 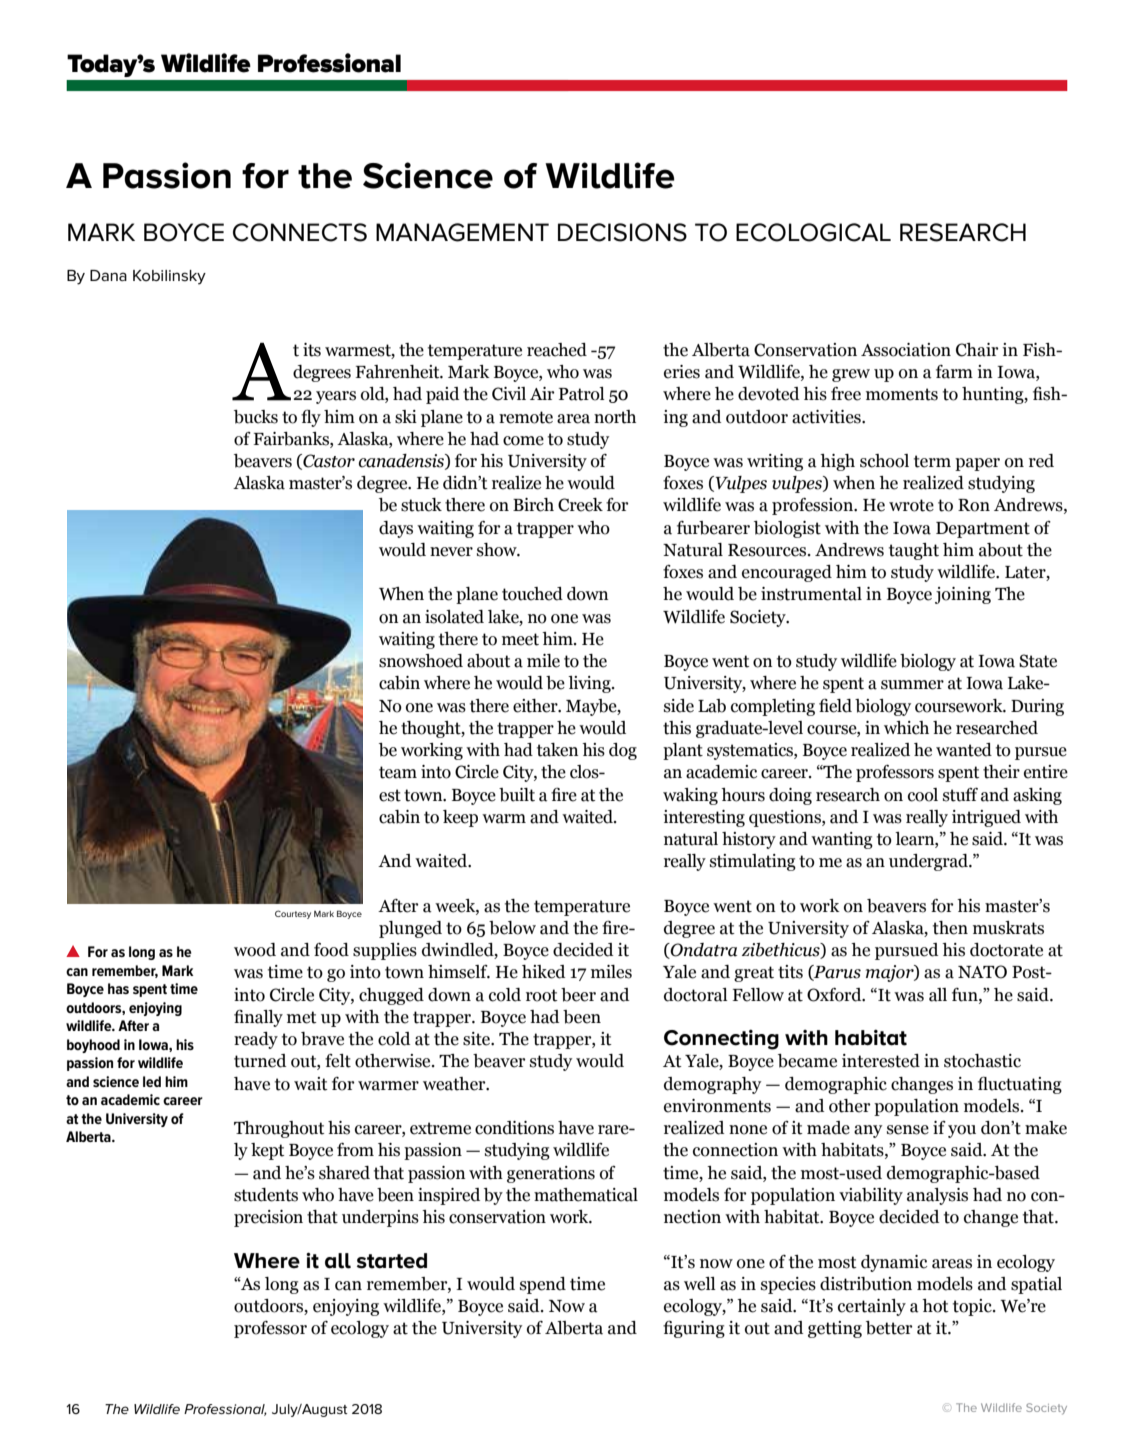 What do you see at coordinates (398, 772) in the screenshot?
I see `team` at bounding box center [398, 772].
